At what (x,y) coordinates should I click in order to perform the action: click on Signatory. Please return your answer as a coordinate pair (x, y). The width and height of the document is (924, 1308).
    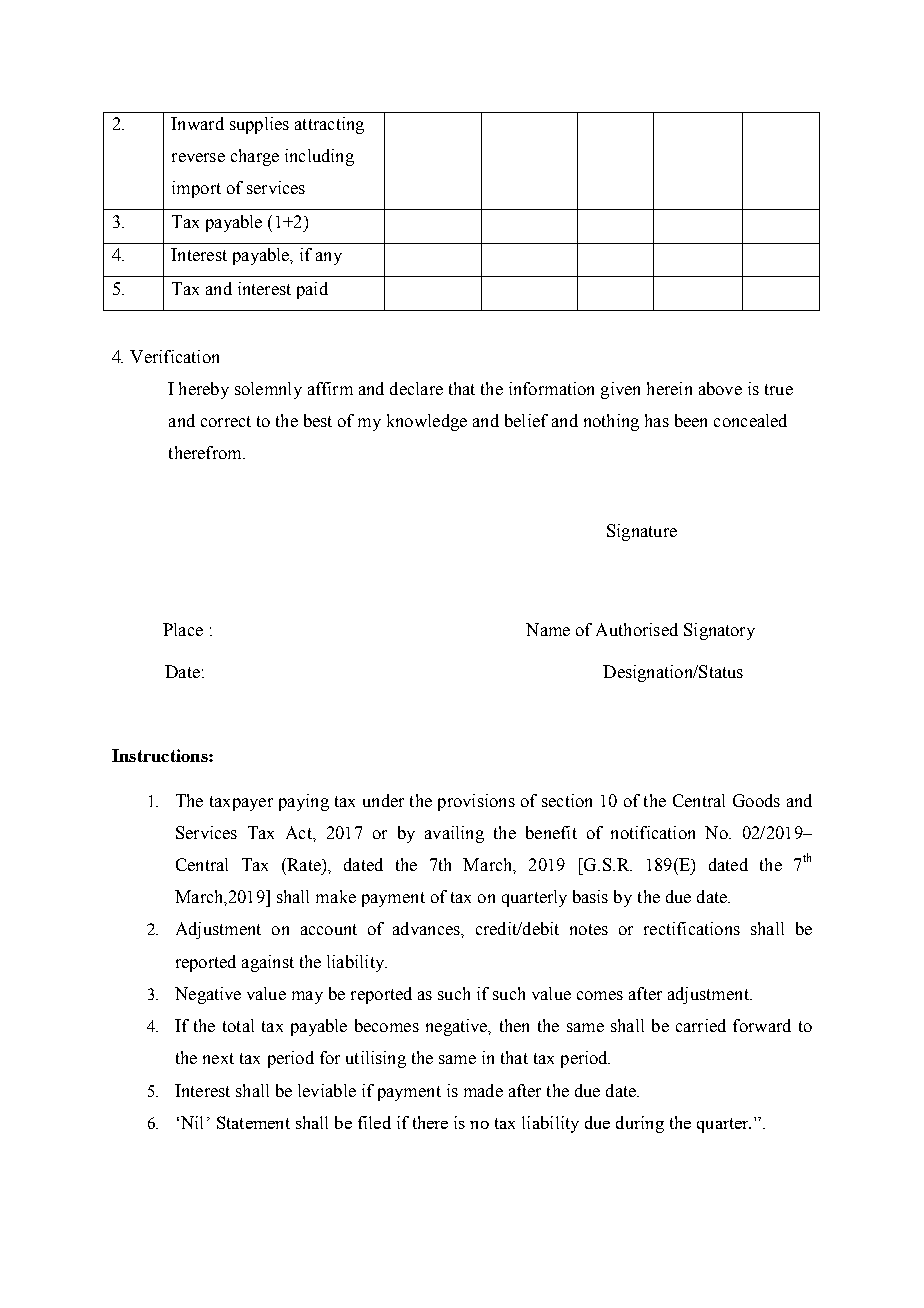
    Looking at the image, I should click on (719, 631).
